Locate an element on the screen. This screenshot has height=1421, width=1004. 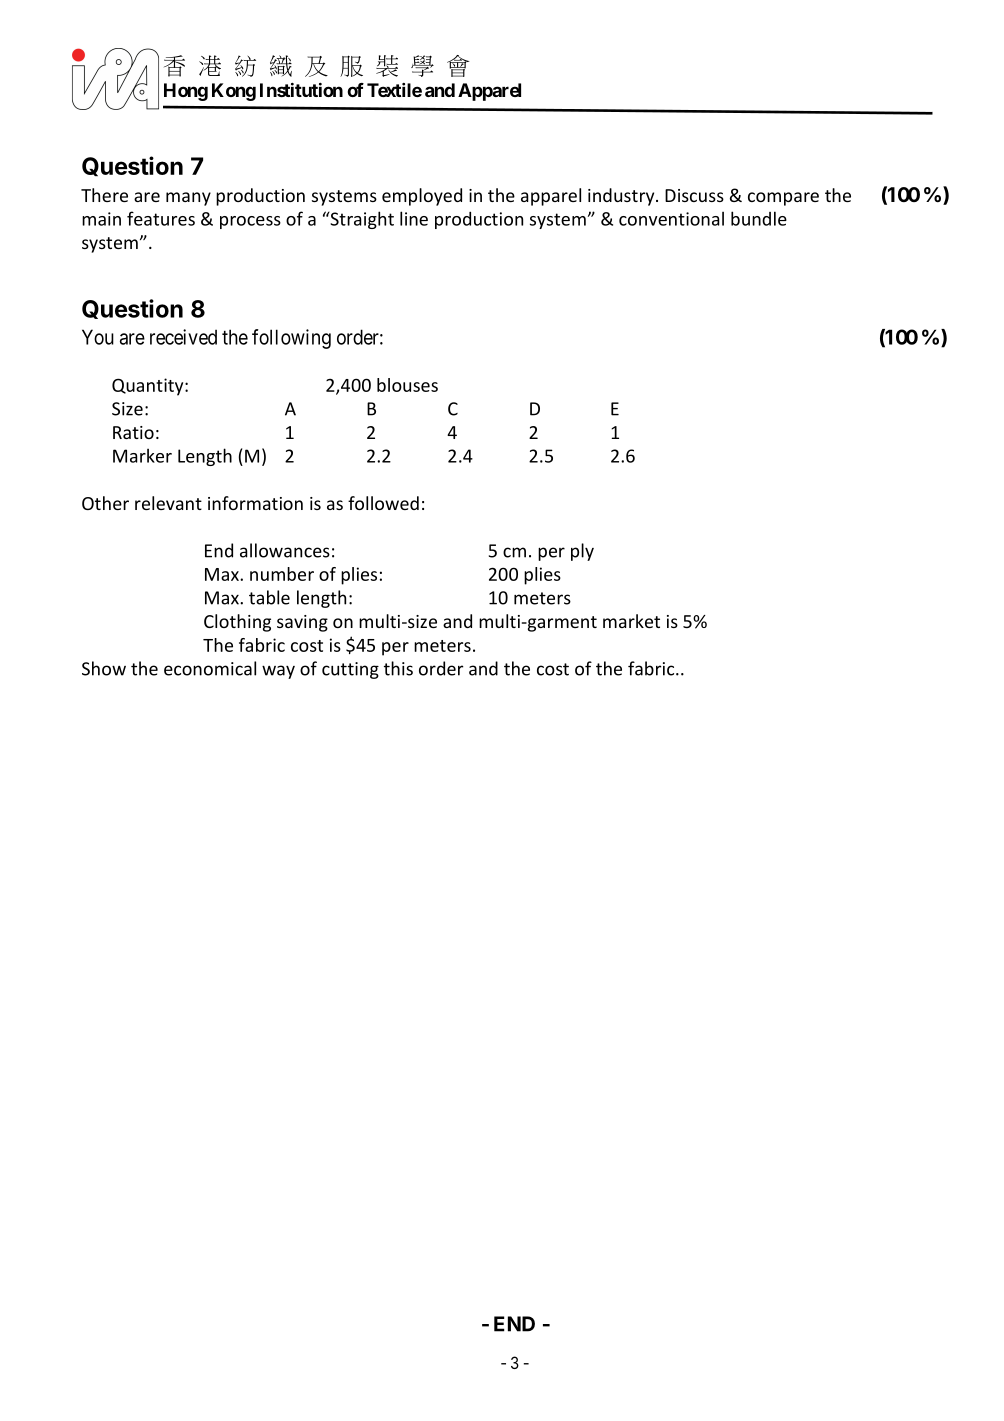
Institution is located at coordinates (301, 90).
